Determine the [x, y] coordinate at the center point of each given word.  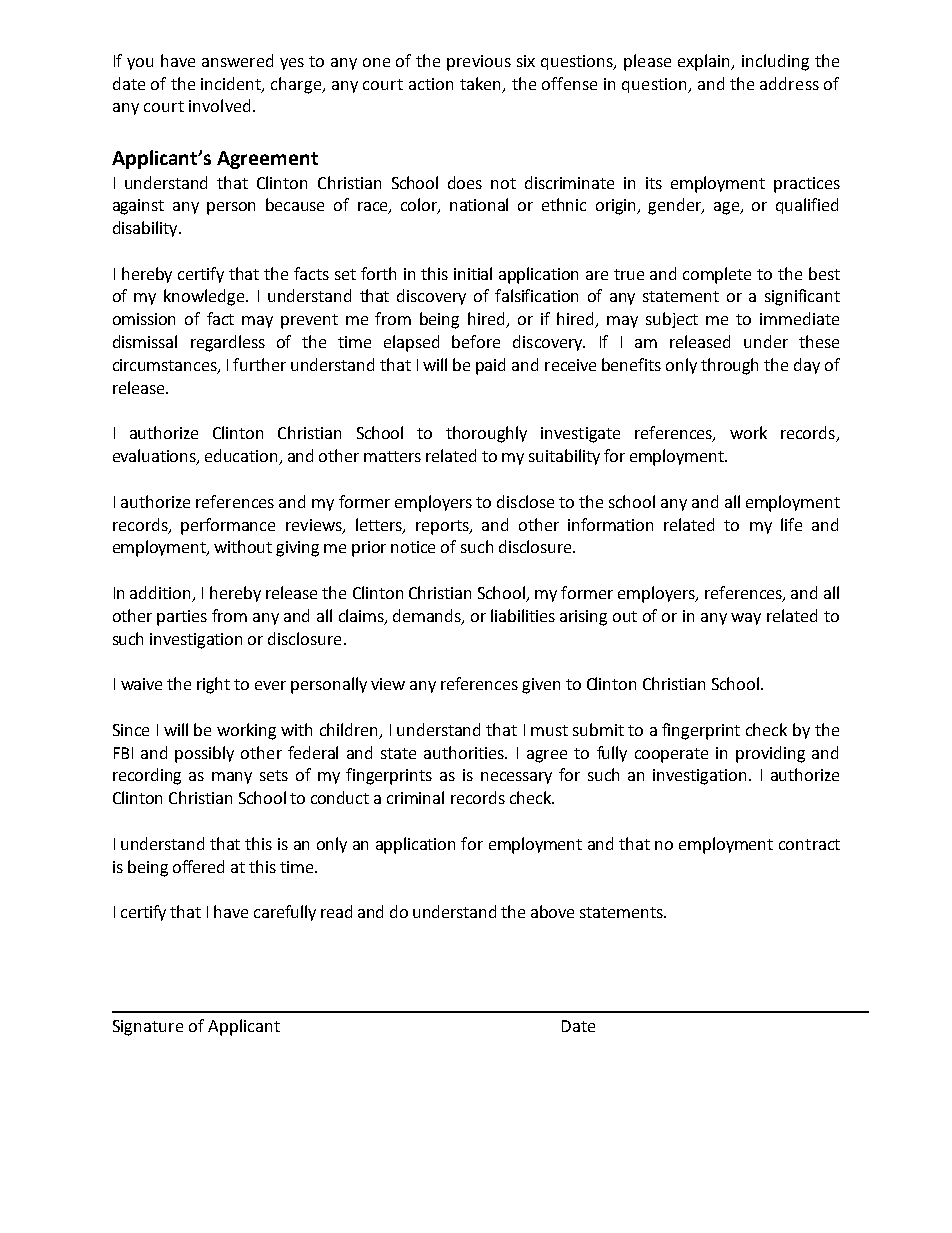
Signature [148, 1028]
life [791, 524]
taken [482, 84]
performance [228, 526]
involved [219, 105]
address [789, 83]
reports [443, 527]
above [552, 911]
